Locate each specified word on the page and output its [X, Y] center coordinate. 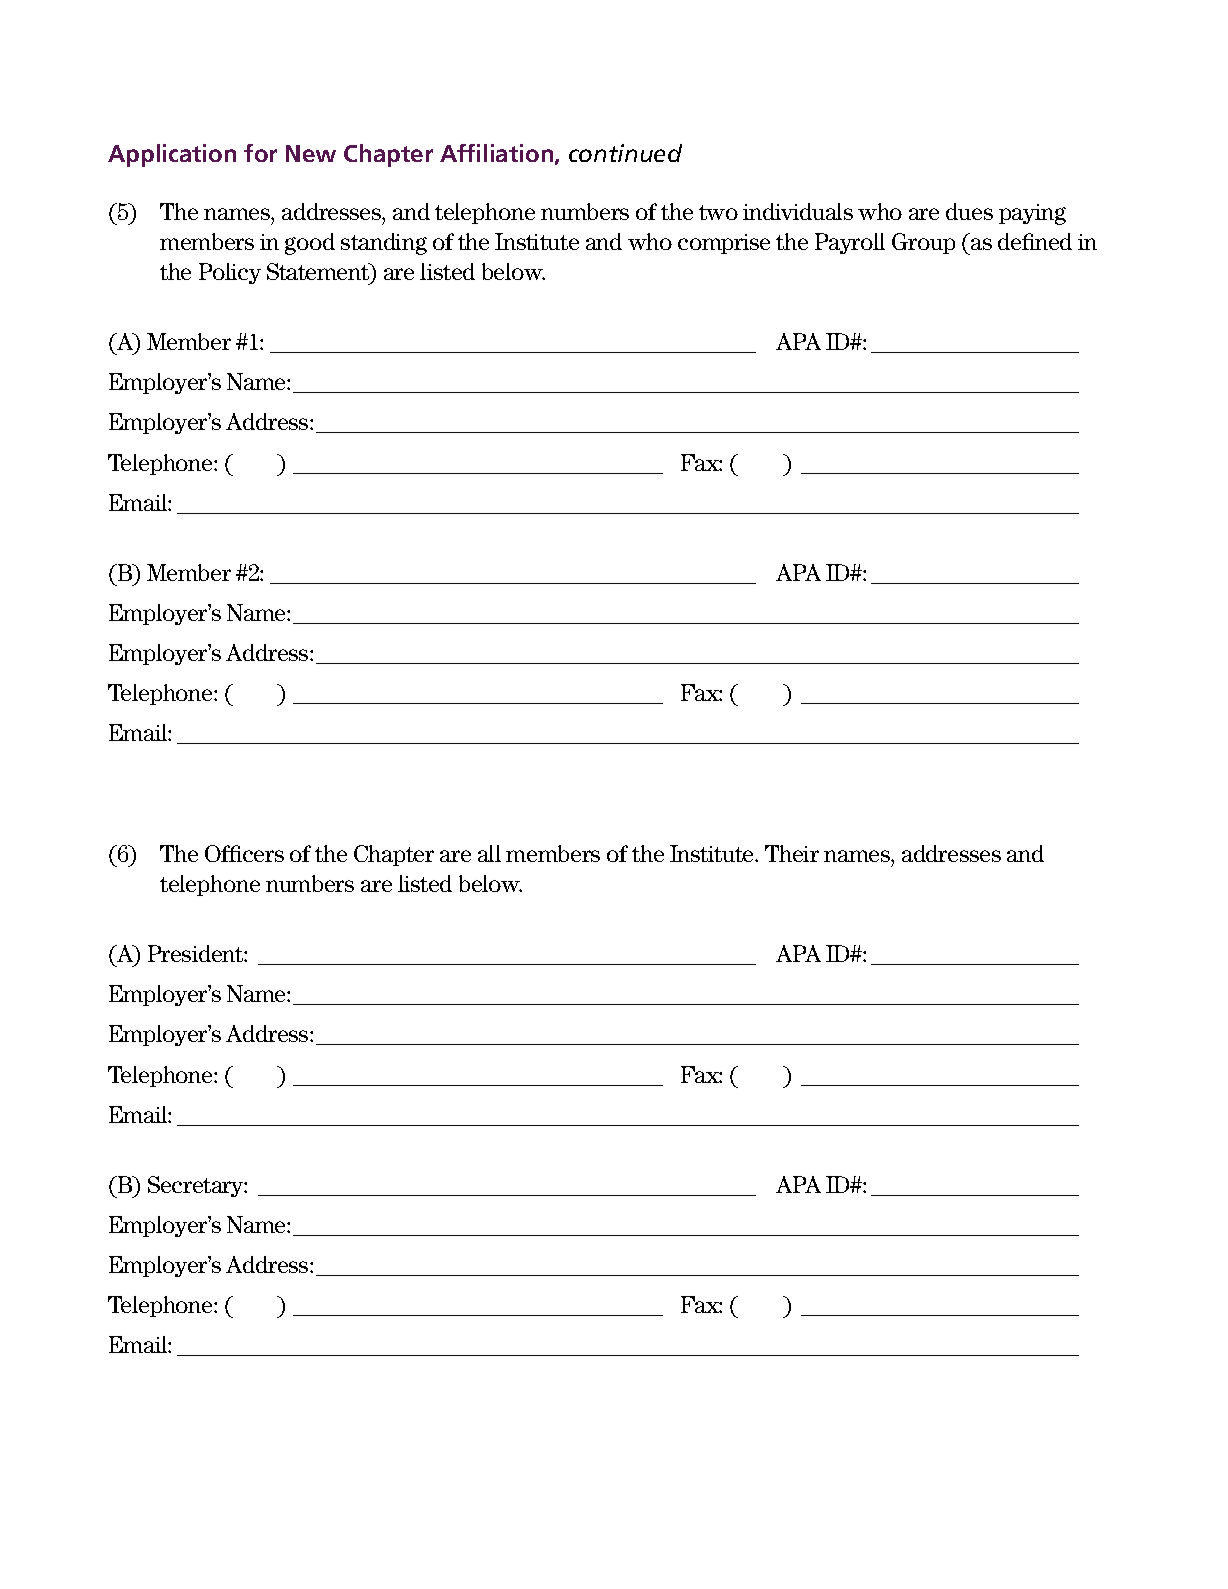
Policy [230, 273]
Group [923, 243]
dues [969, 211]
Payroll [850, 243]
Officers [244, 853]
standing [384, 244]
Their [792, 853]
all [489, 853]
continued [625, 153]
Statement [319, 273]
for [260, 153]
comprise [724, 244]
